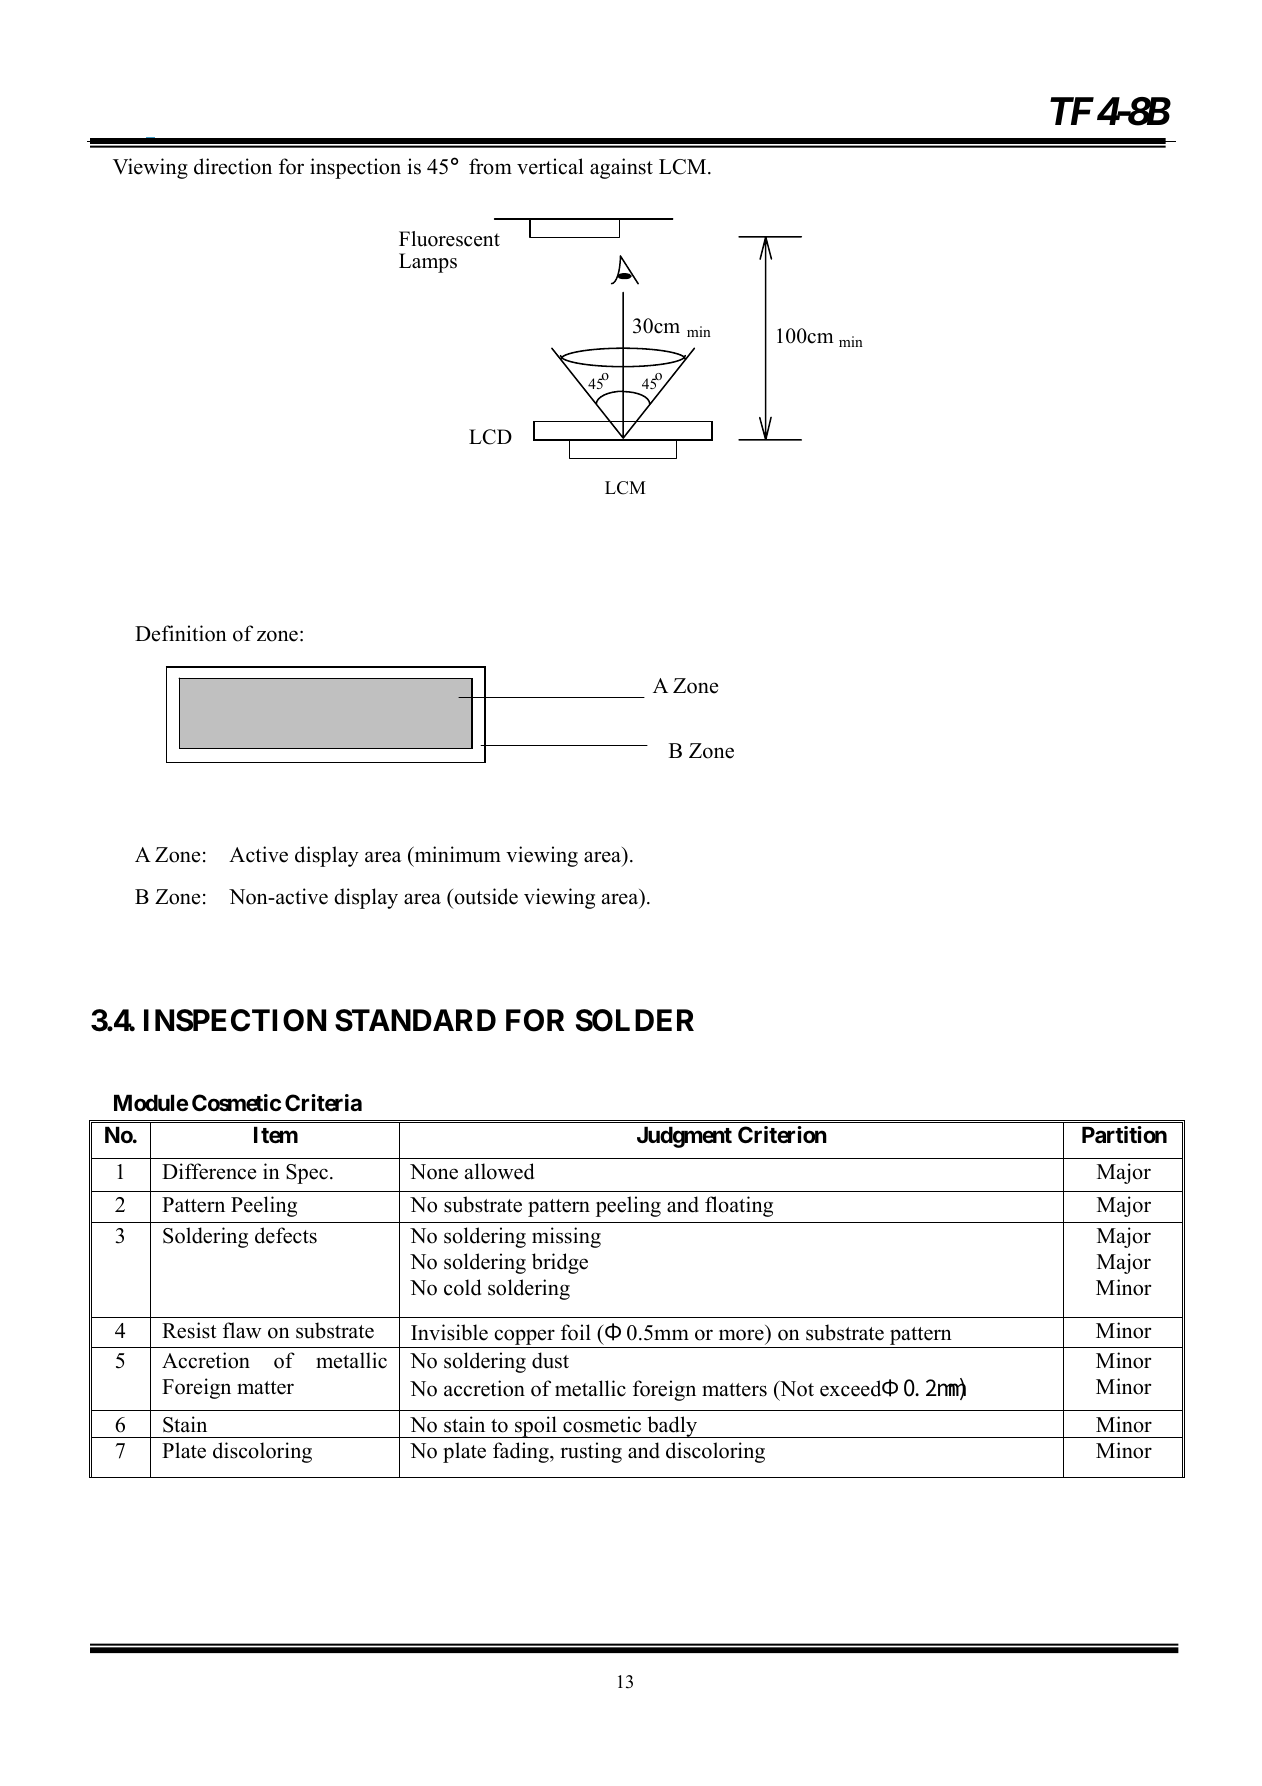 The width and height of the screenshot is (1262, 1786). I want to click on vertical, so click(550, 166).
